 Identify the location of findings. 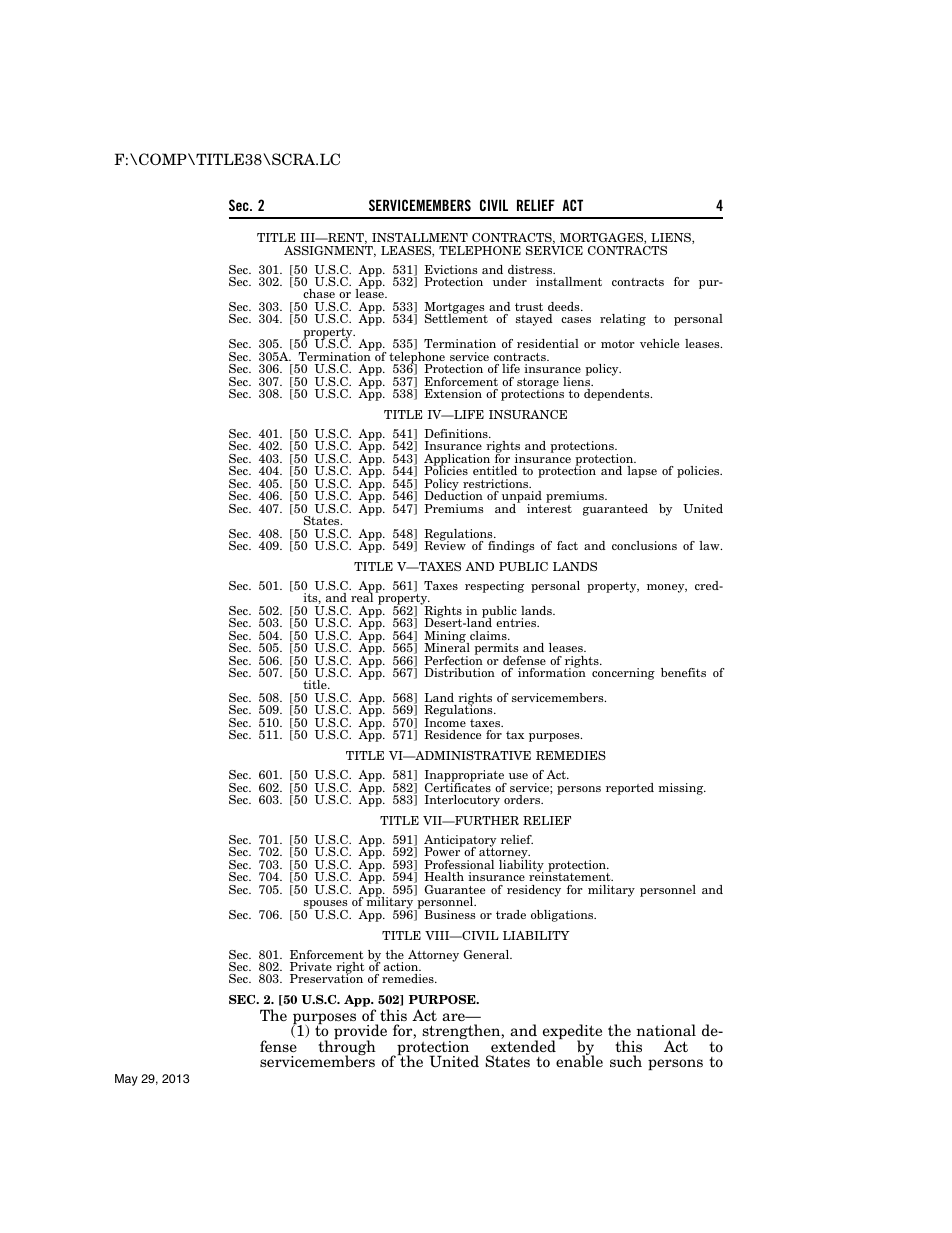
(511, 547).
